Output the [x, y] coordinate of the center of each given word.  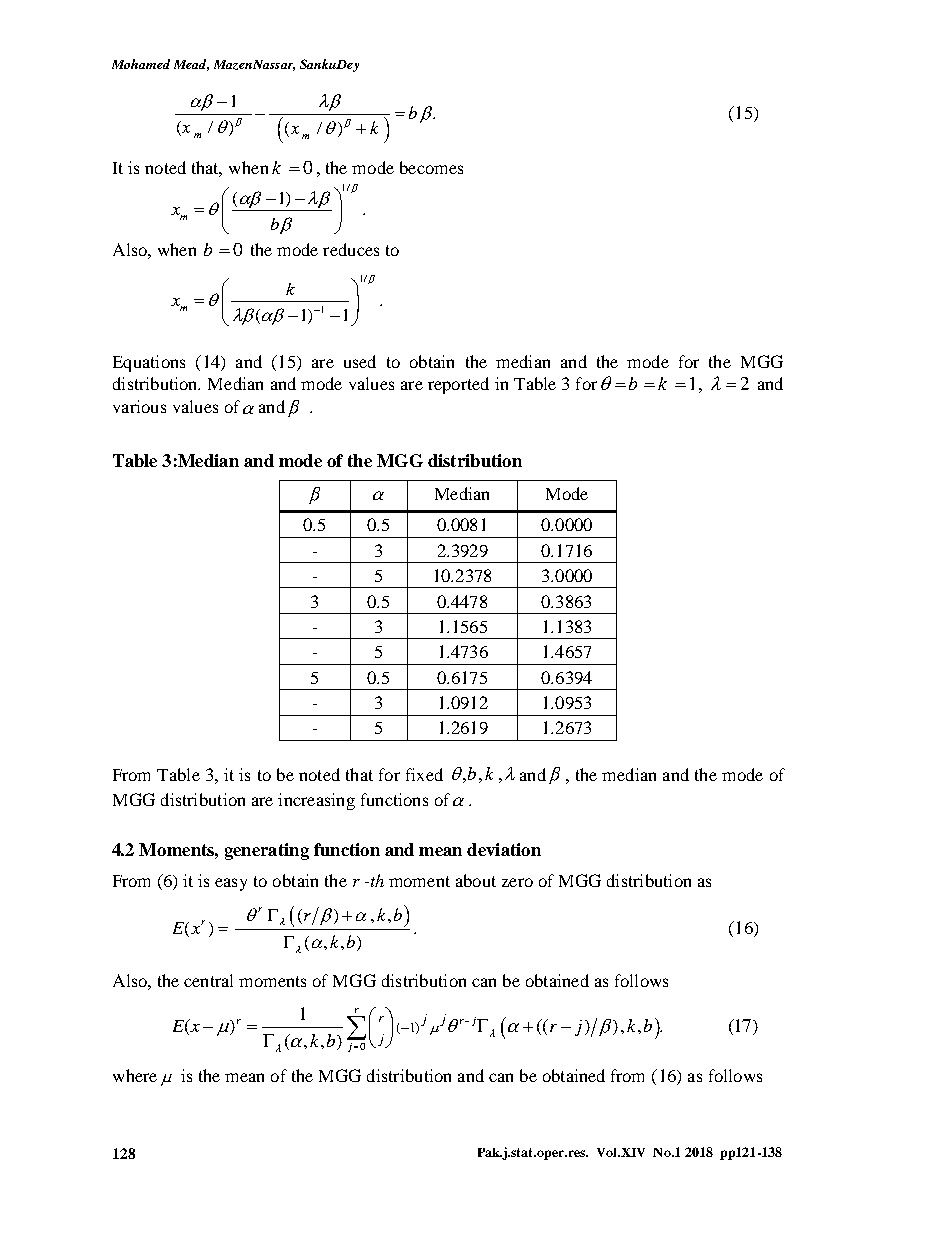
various [139, 406]
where [135, 1075]
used [360, 361]
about [476, 880]
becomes [431, 167]
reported [458, 385]
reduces [351, 249]
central [208, 980]
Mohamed [141, 64]
